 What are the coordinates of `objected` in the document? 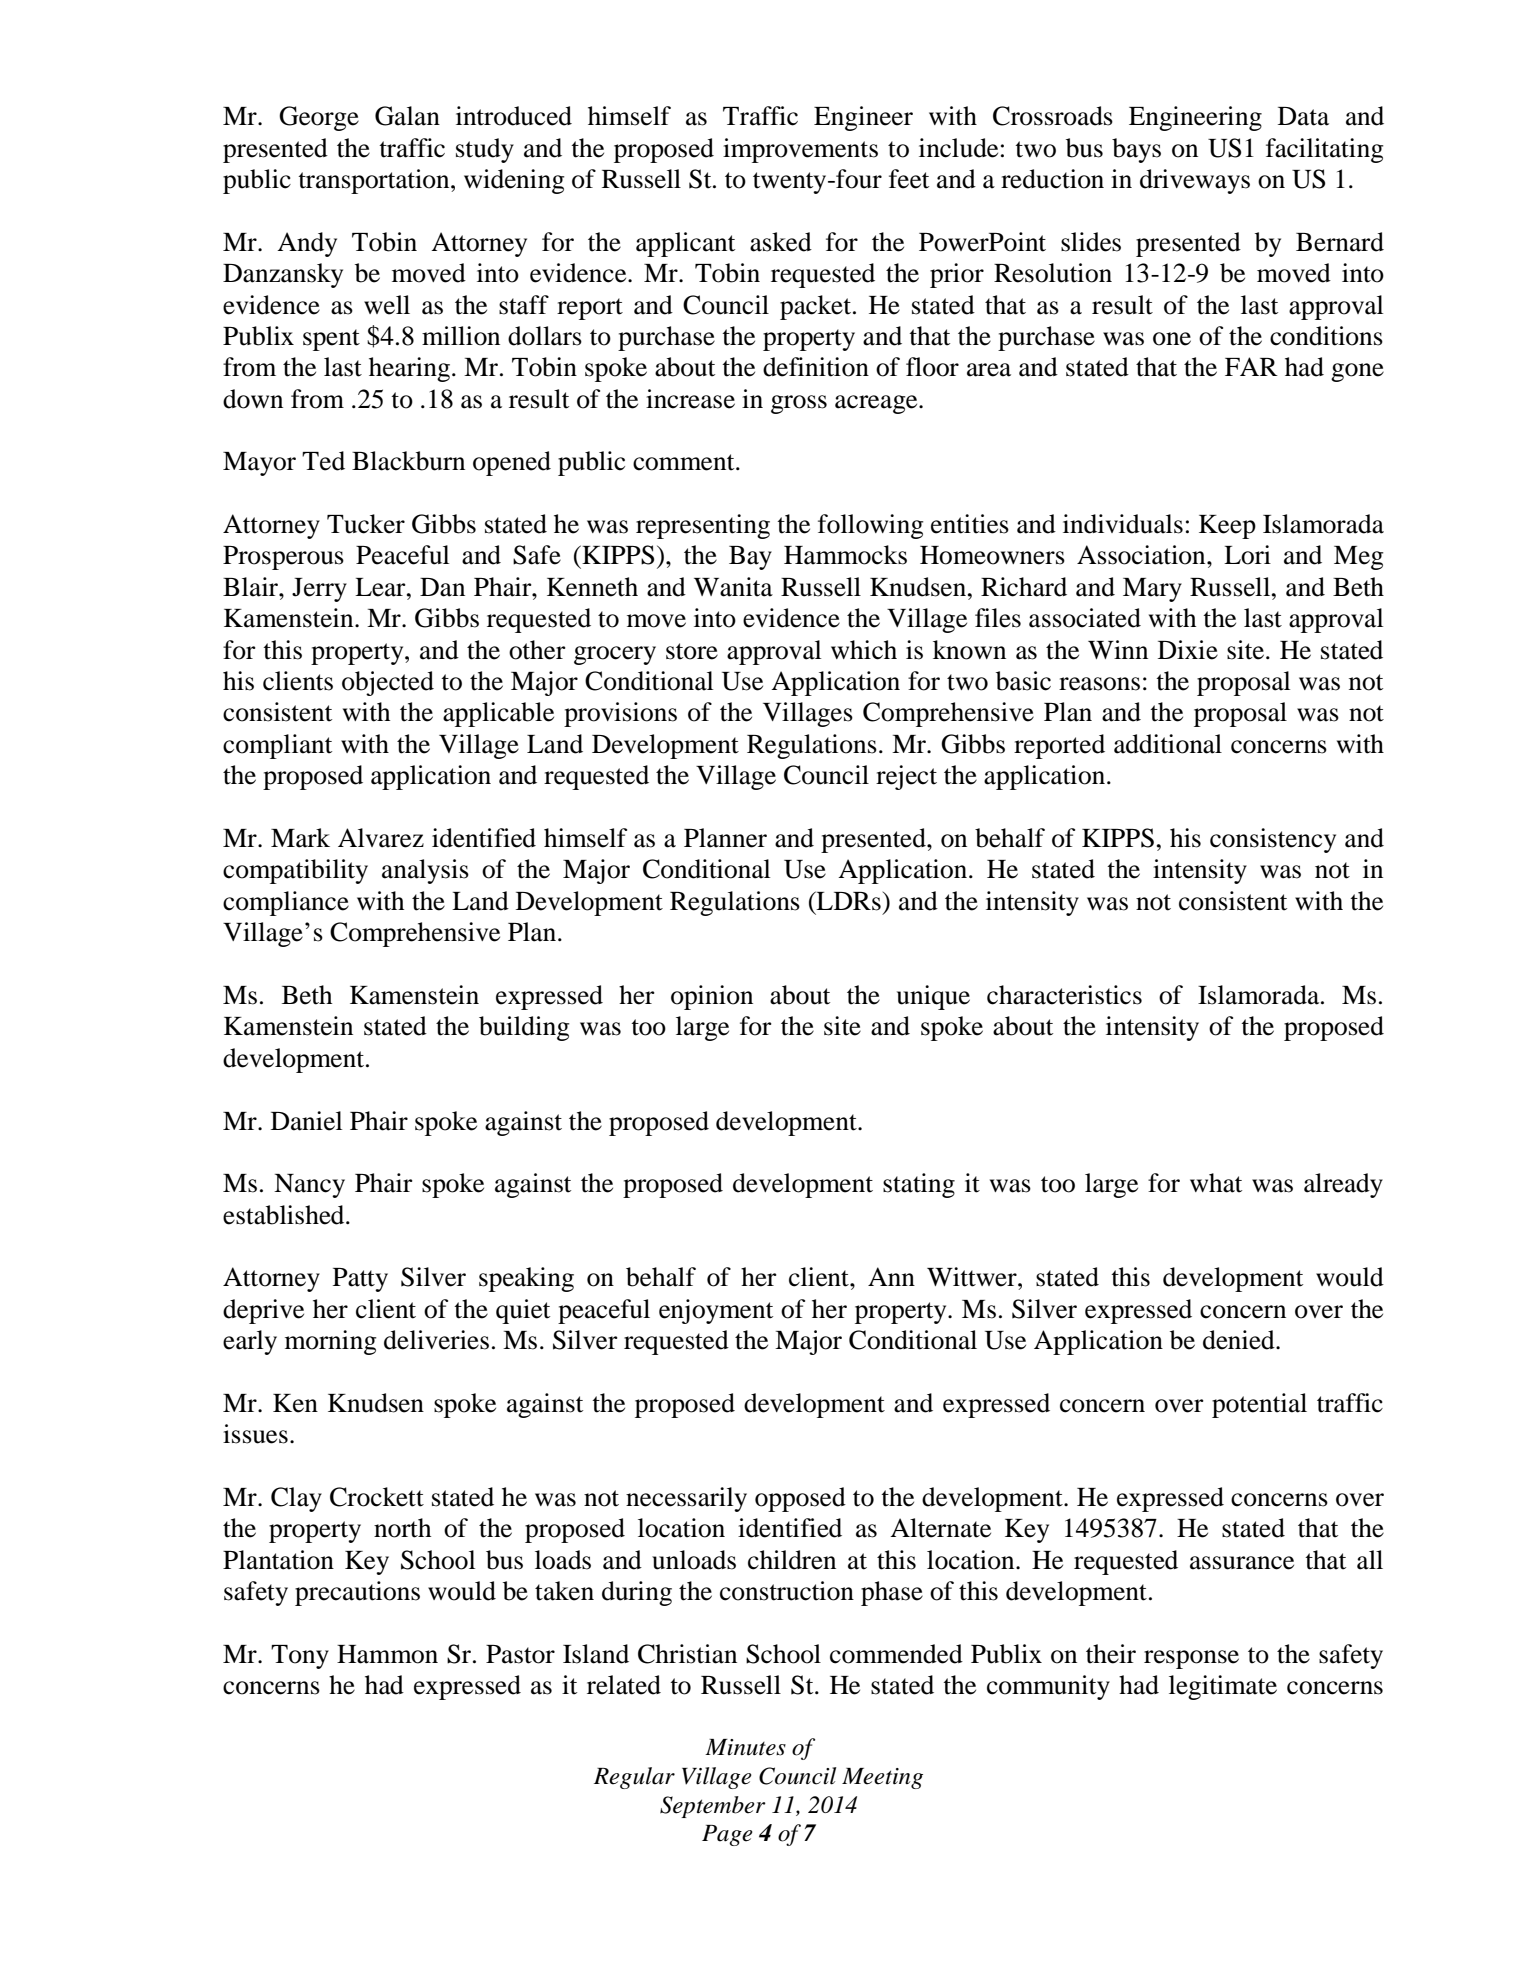 It's located at (388, 683).
